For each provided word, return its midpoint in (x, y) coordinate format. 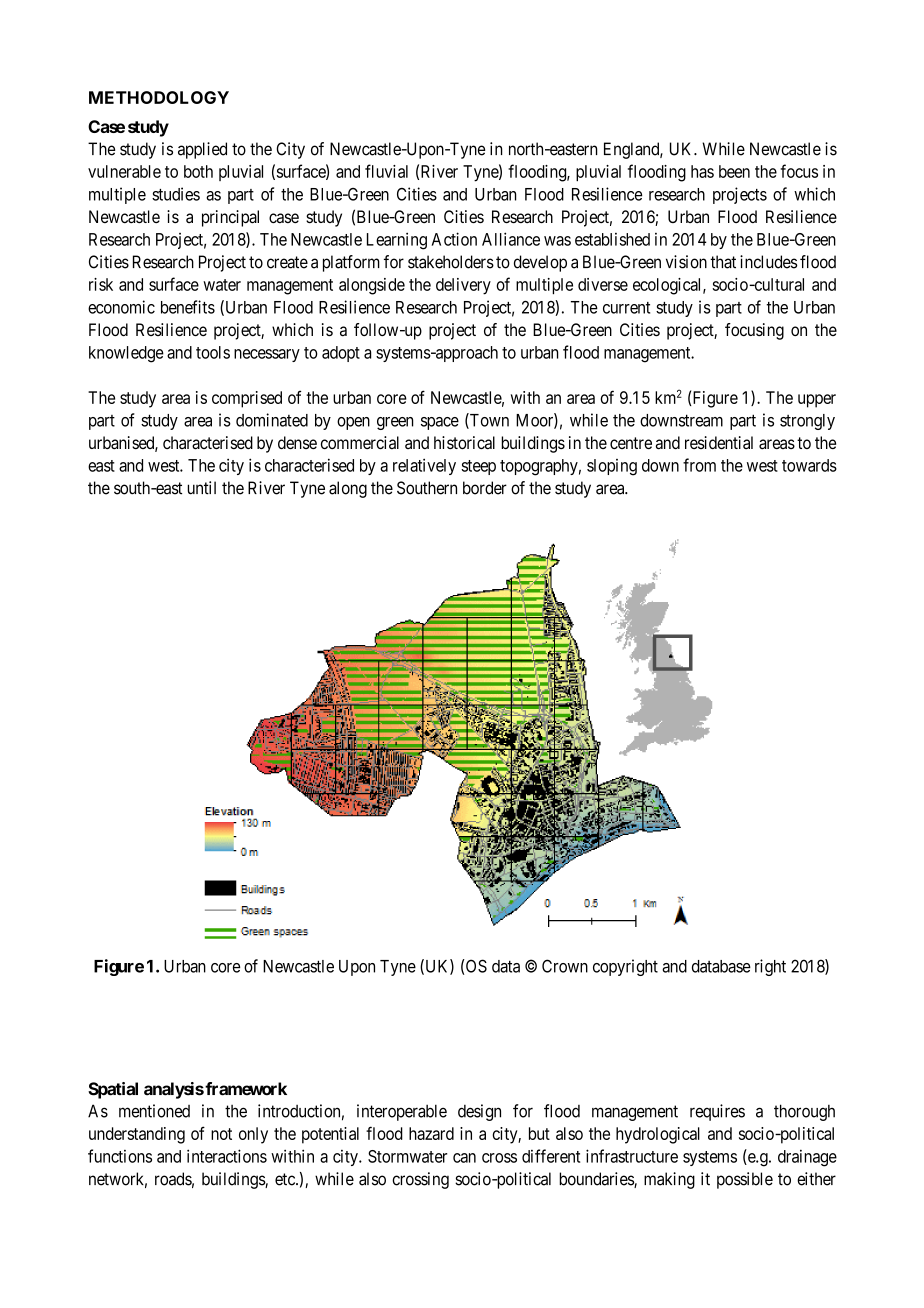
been (734, 171)
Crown (565, 966)
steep (478, 467)
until (201, 488)
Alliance (511, 239)
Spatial (113, 1090)
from (699, 465)
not (221, 1134)
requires (717, 1112)
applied (202, 150)
